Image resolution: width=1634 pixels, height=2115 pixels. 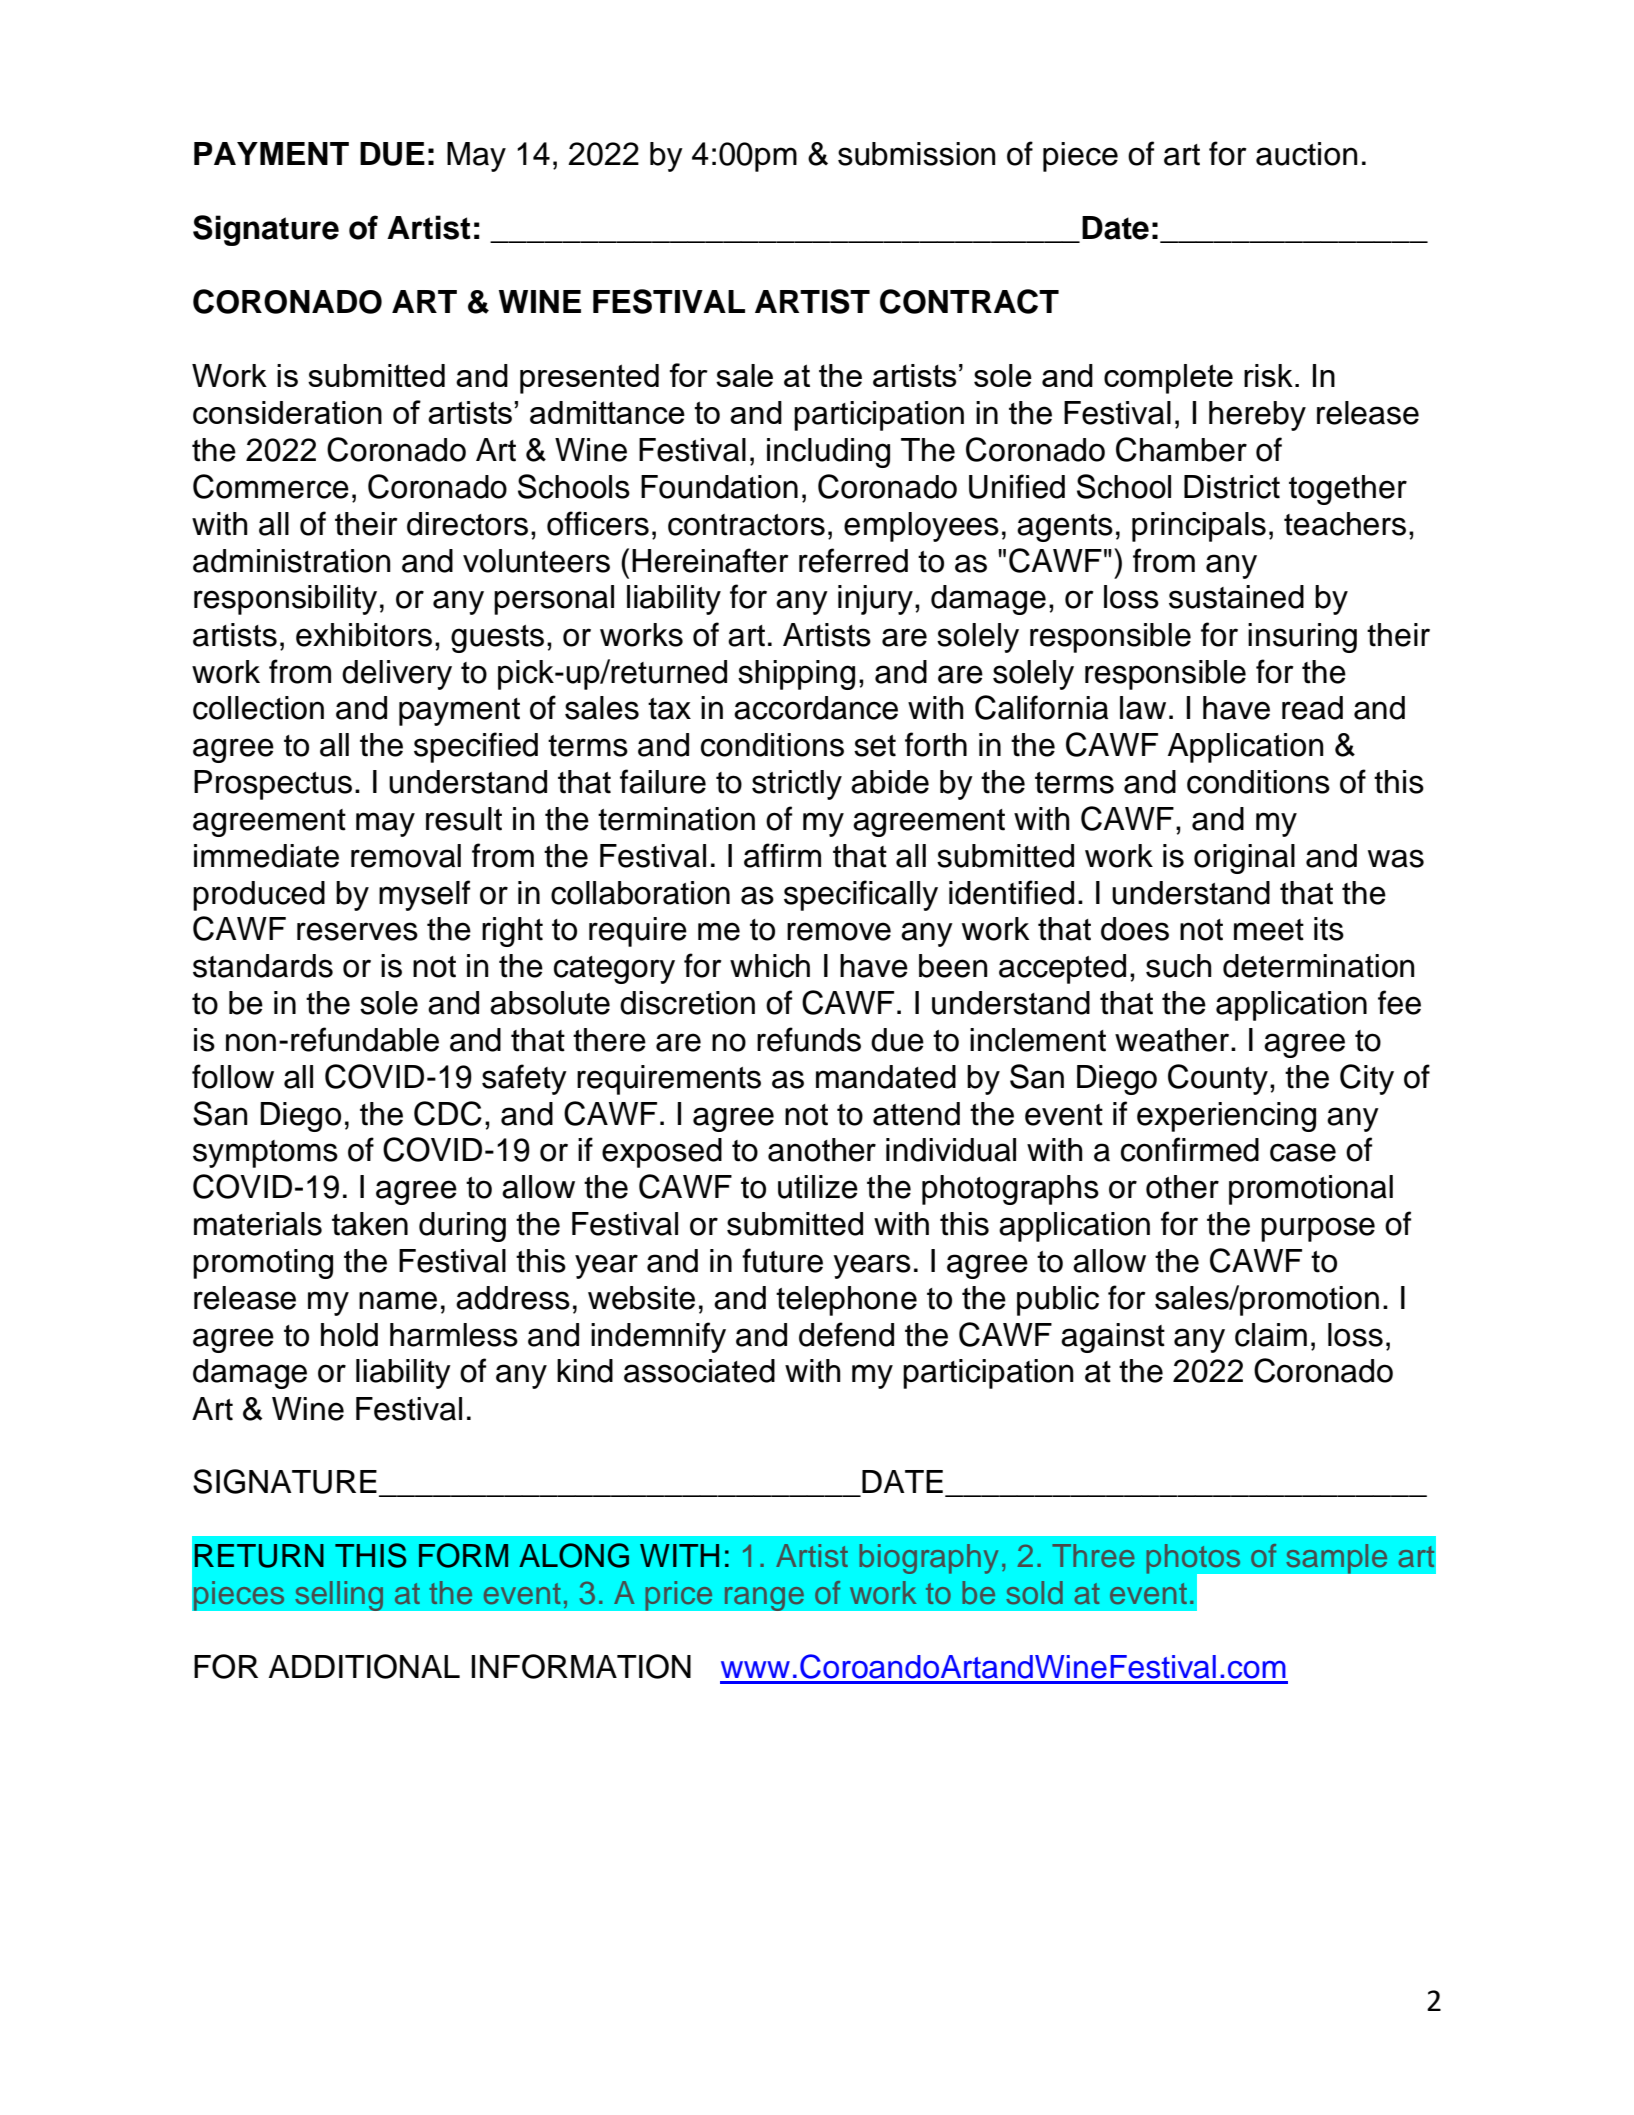 What do you see at coordinates (916, 154) in the screenshot?
I see `submission` at bounding box center [916, 154].
